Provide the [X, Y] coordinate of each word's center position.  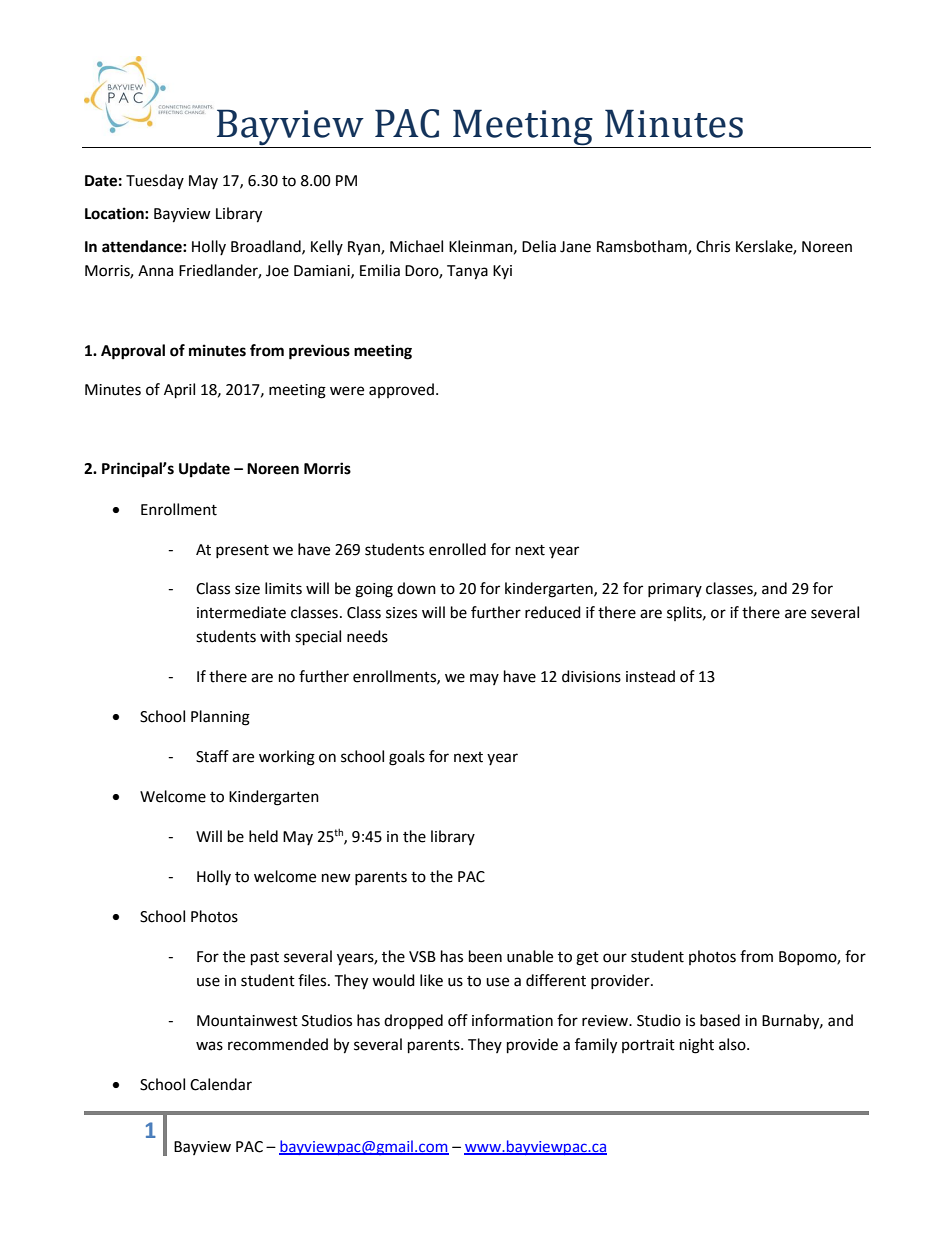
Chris [713, 246]
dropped [413, 1021]
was [209, 1046]
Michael [416, 246]
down [416, 588]
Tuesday [155, 181]
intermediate [241, 612]
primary [675, 590]
